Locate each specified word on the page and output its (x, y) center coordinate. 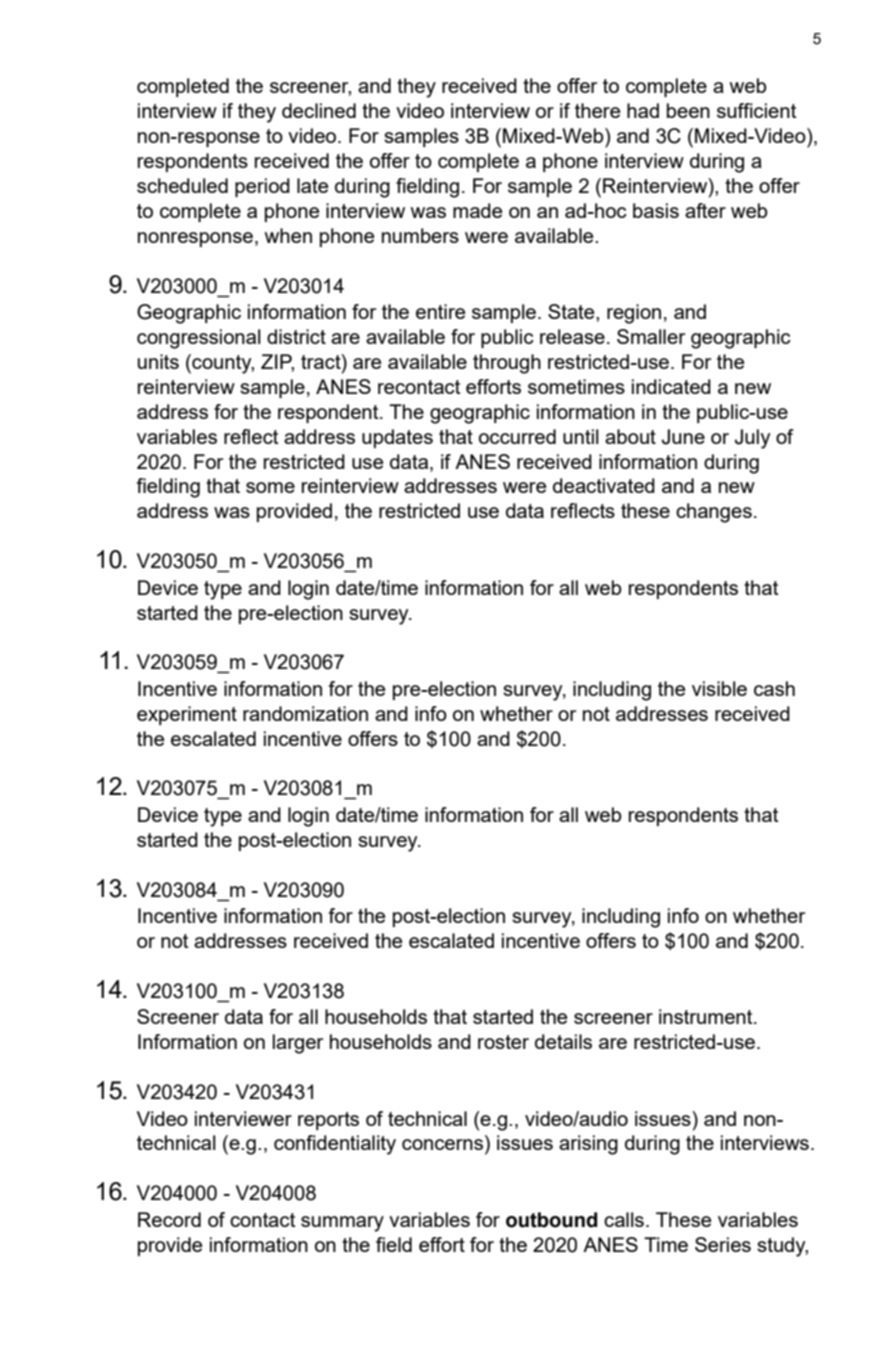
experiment (187, 715)
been (688, 110)
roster (503, 1042)
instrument (707, 1016)
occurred (517, 436)
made (477, 210)
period (262, 187)
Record (169, 1219)
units (158, 361)
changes (714, 513)
